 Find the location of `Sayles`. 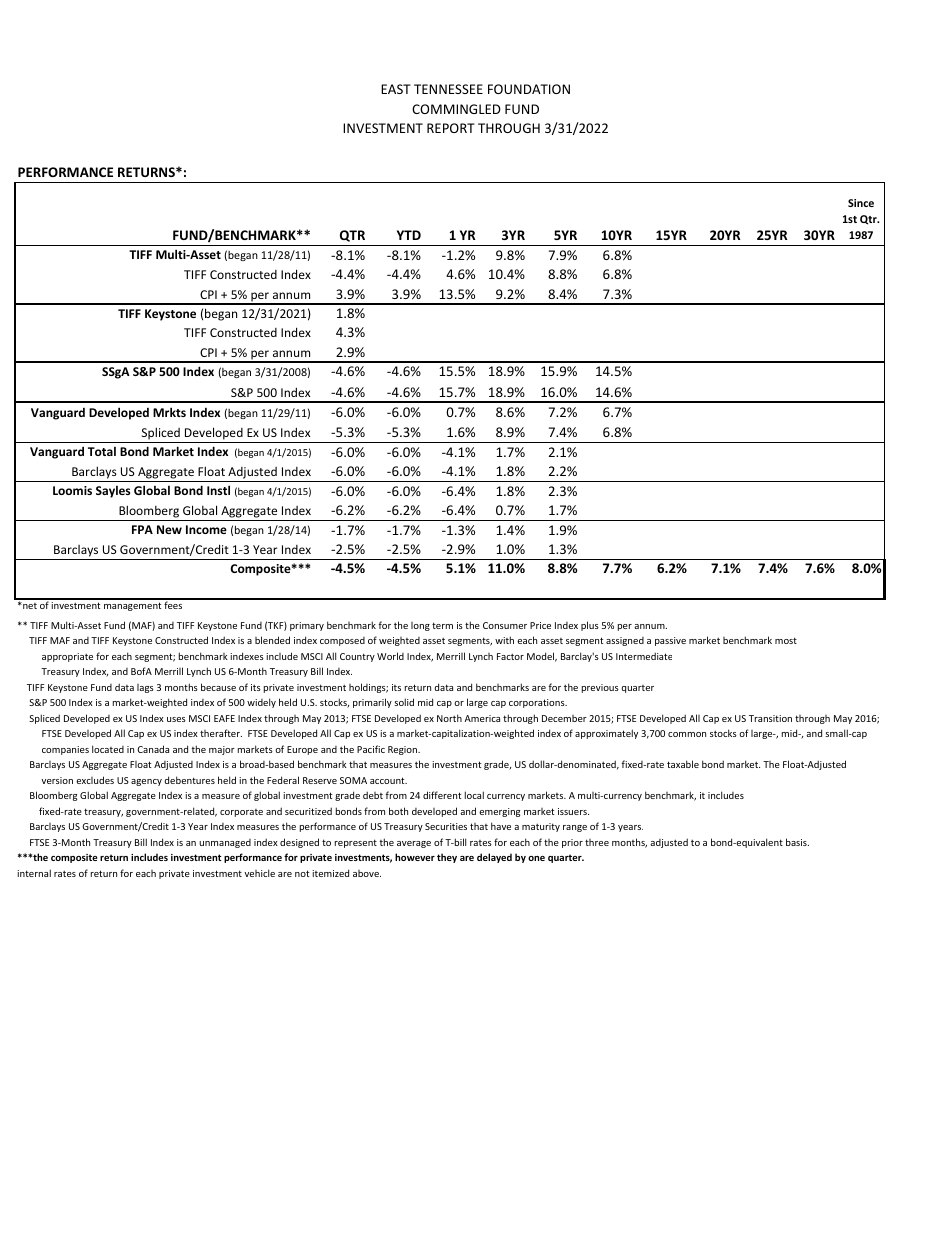

Sayles is located at coordinates (113, 491).
